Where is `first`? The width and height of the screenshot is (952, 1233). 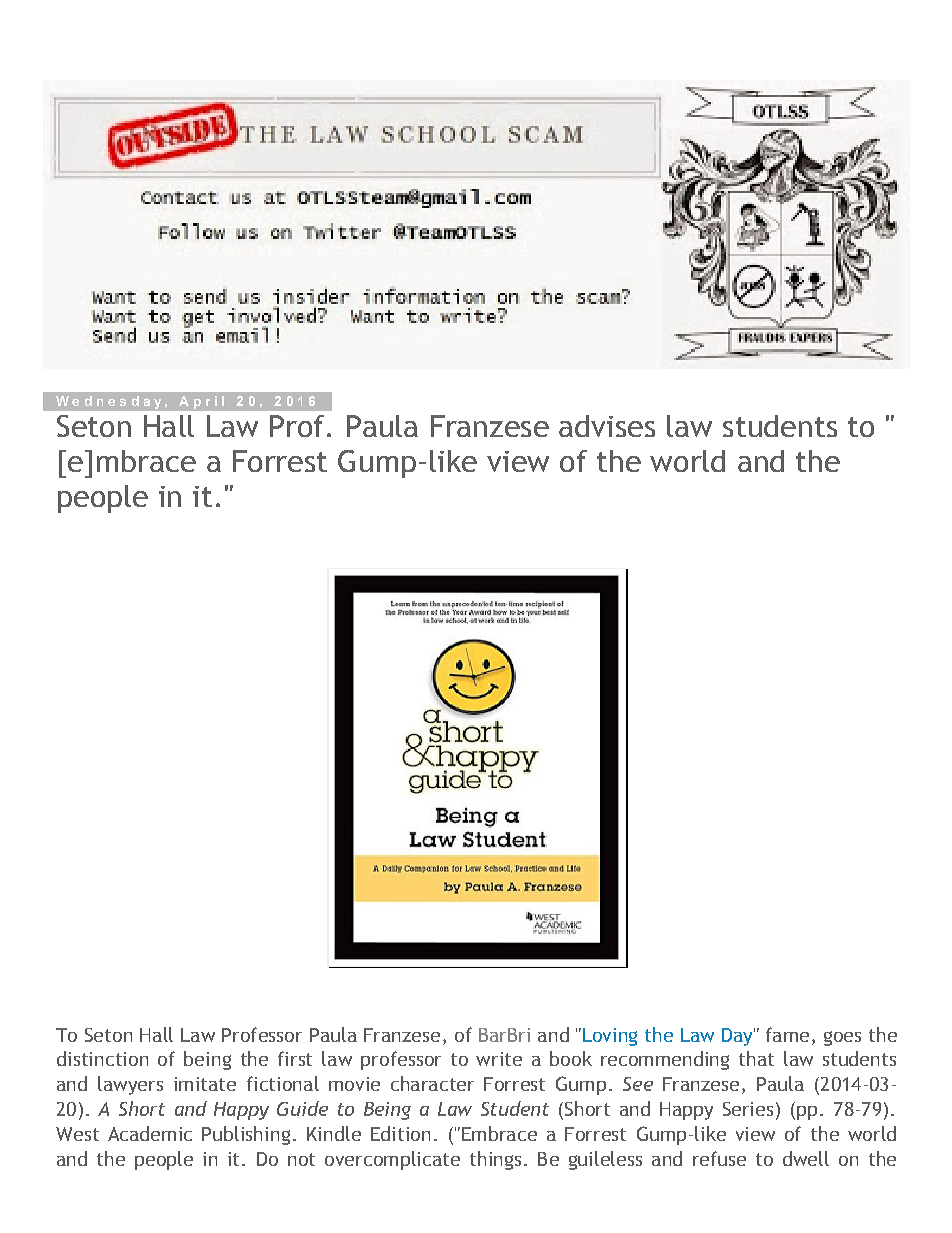
first is located at coordinates (295, 1058).
